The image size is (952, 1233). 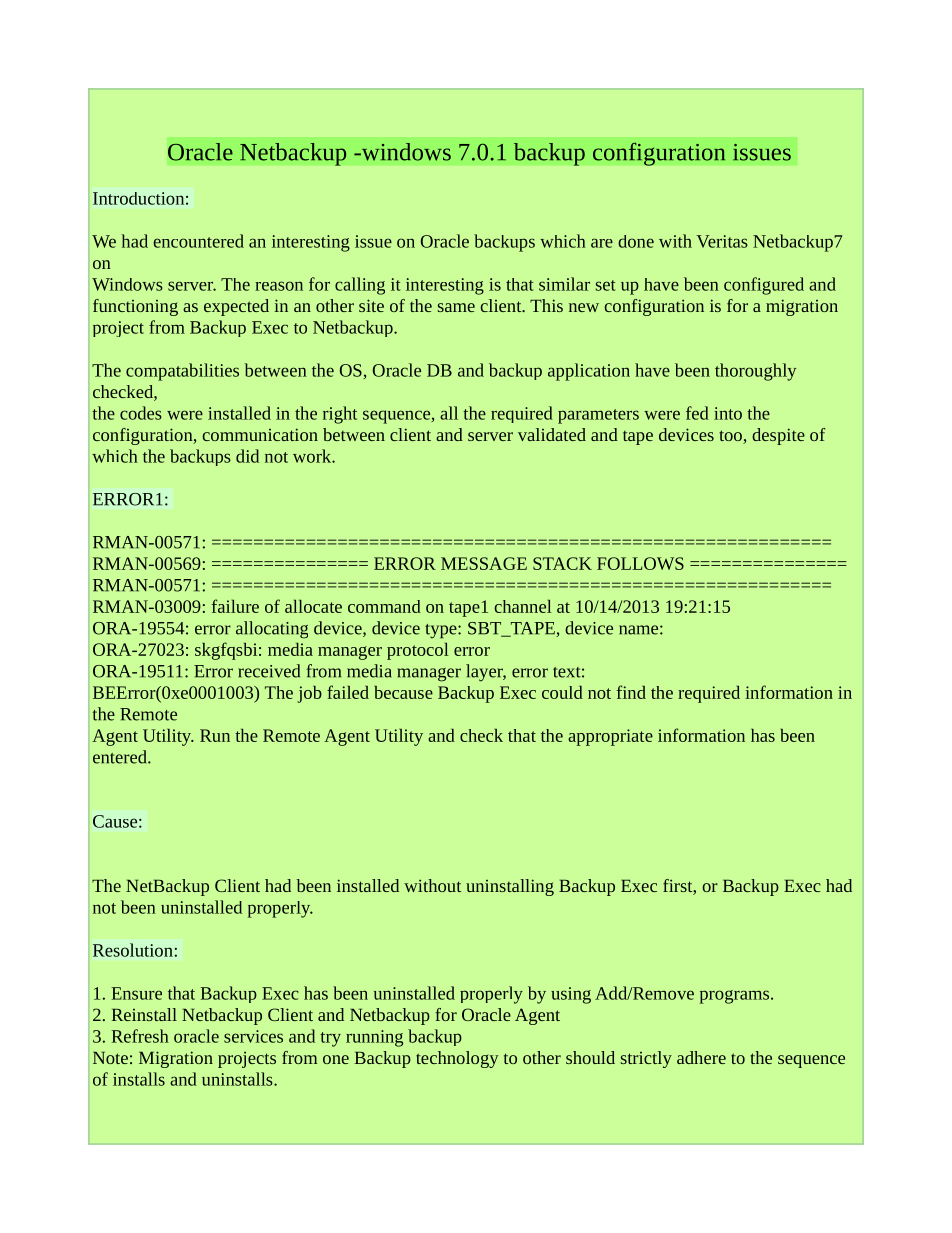 I want to click on too, so click(x=731, y=437).
